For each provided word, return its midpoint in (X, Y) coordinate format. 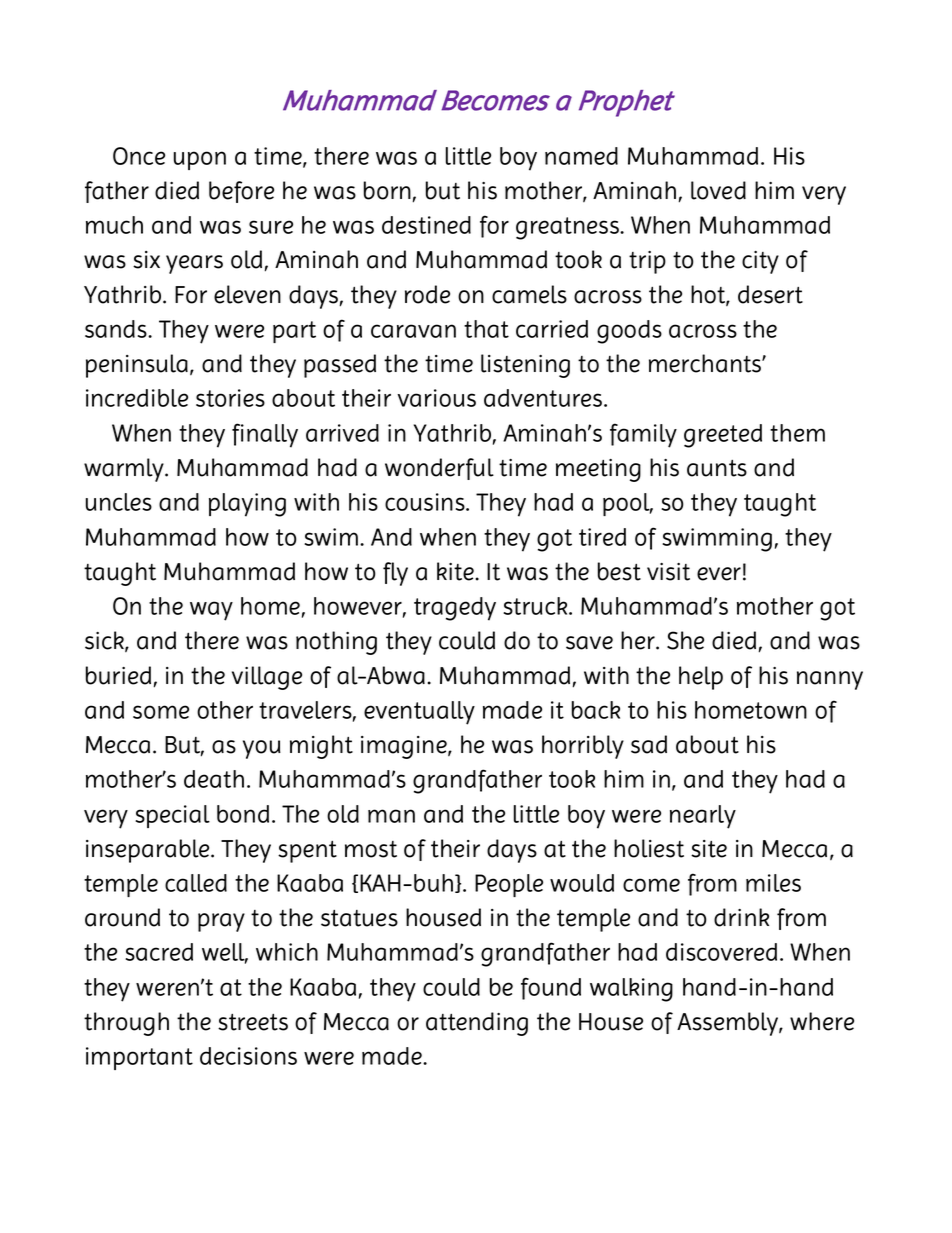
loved (718, 190)
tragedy (455, 609)
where (822, 1021)
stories (230, 398)
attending (477, 1024)
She (685, 640)
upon (200, 160)
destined (426, 225)
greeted (723, 436)
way (211, 611)
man (391, 816)
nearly (703, 817)
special (172, 816)
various (436, 398)
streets (253, 1022)
